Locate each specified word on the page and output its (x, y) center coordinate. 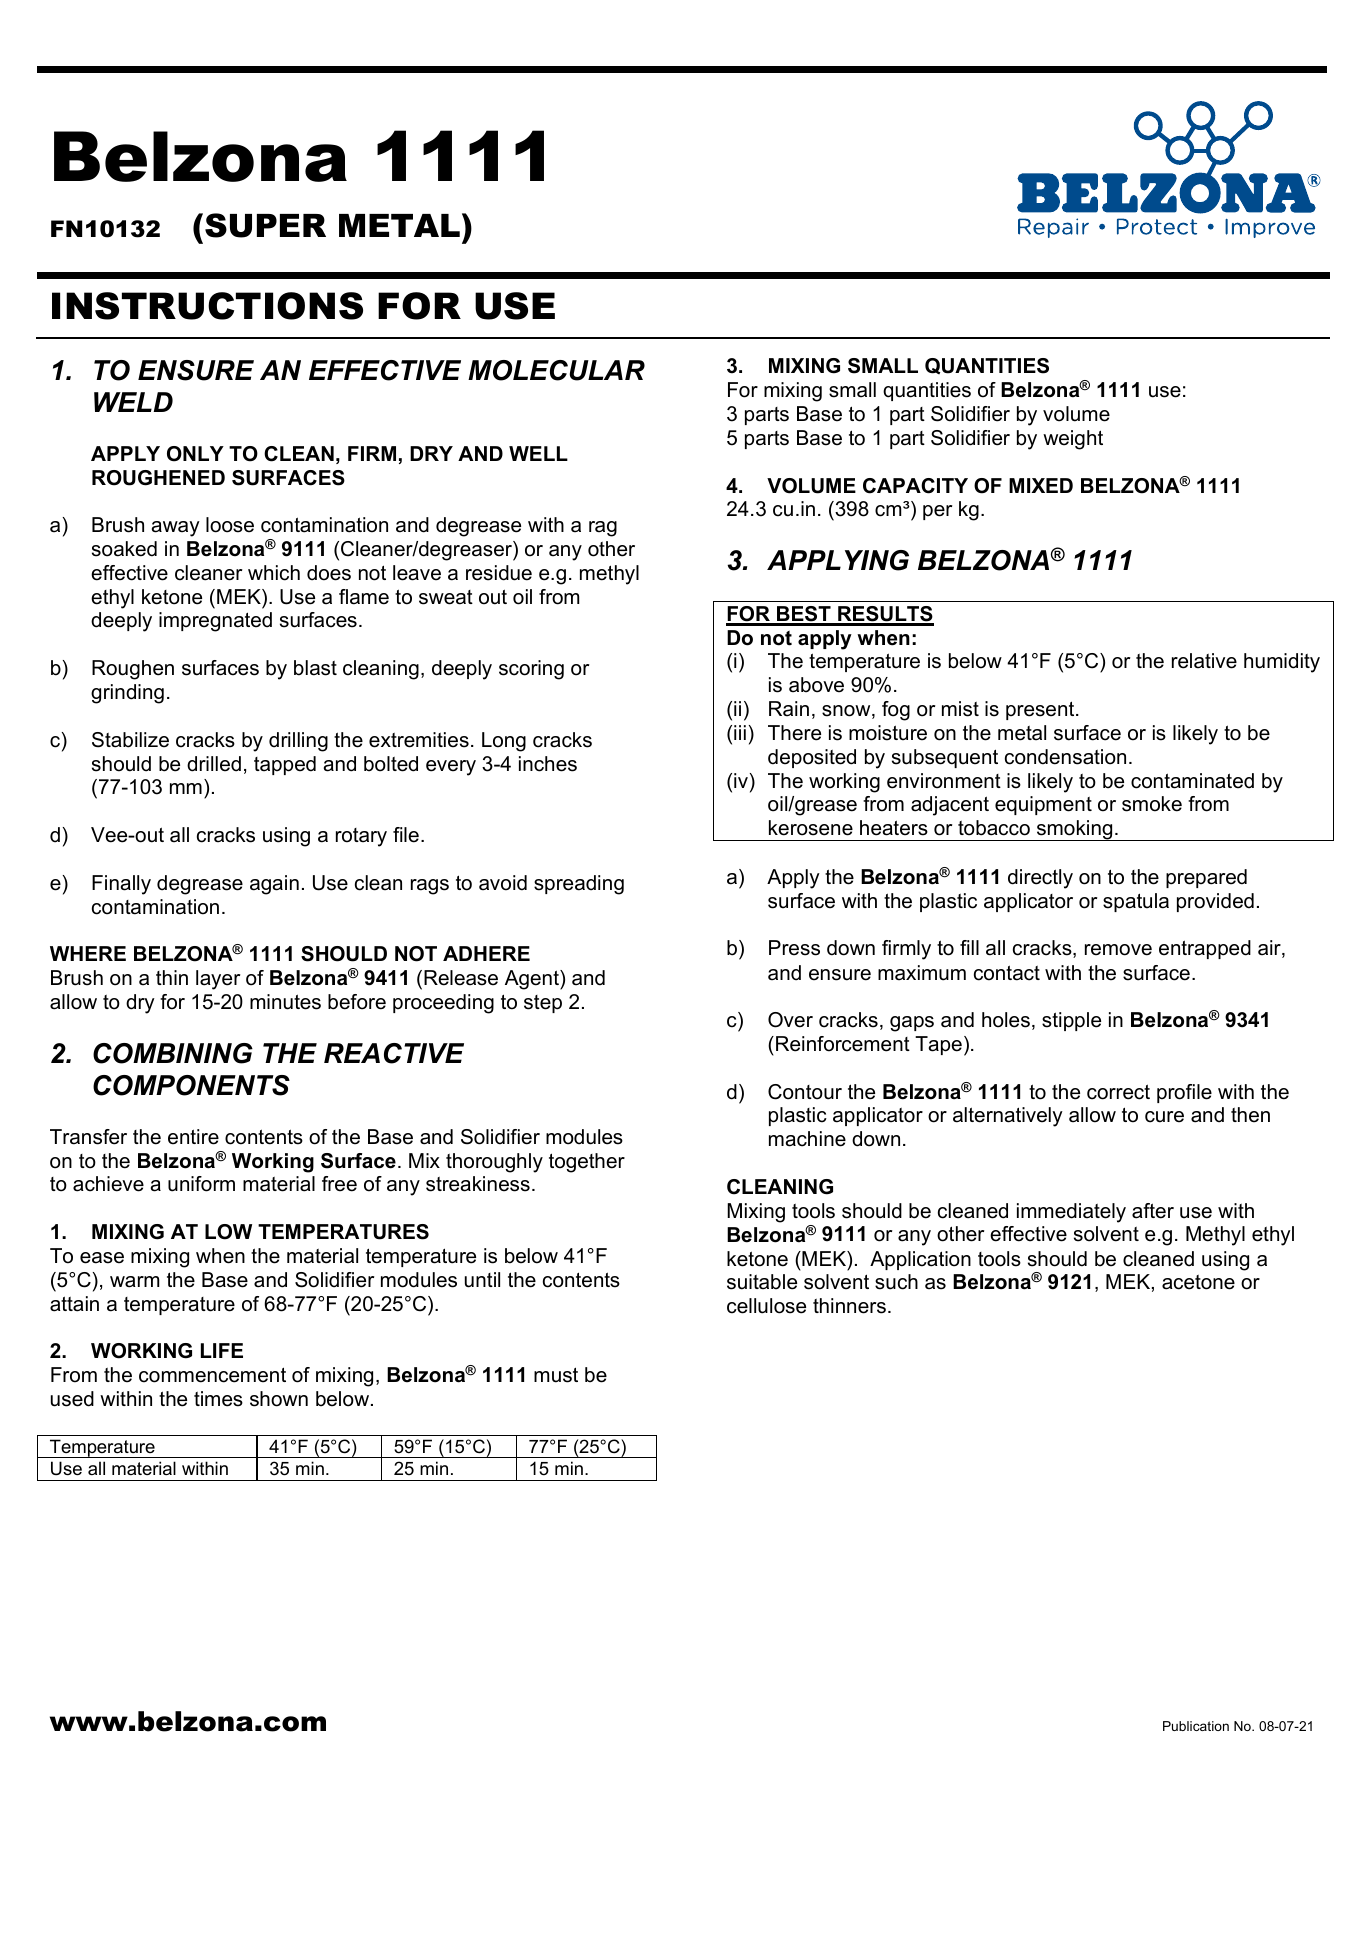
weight (1073, 440)
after (1153, 1211)
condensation (1065, 757)
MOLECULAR (556, 370)
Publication (1196, 1726)
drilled (214, 764)
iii (740, 732)
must (556, 1375)
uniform (201, 1184)
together (587, 1163)
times (218, 1399)
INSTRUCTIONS (207, 306)
